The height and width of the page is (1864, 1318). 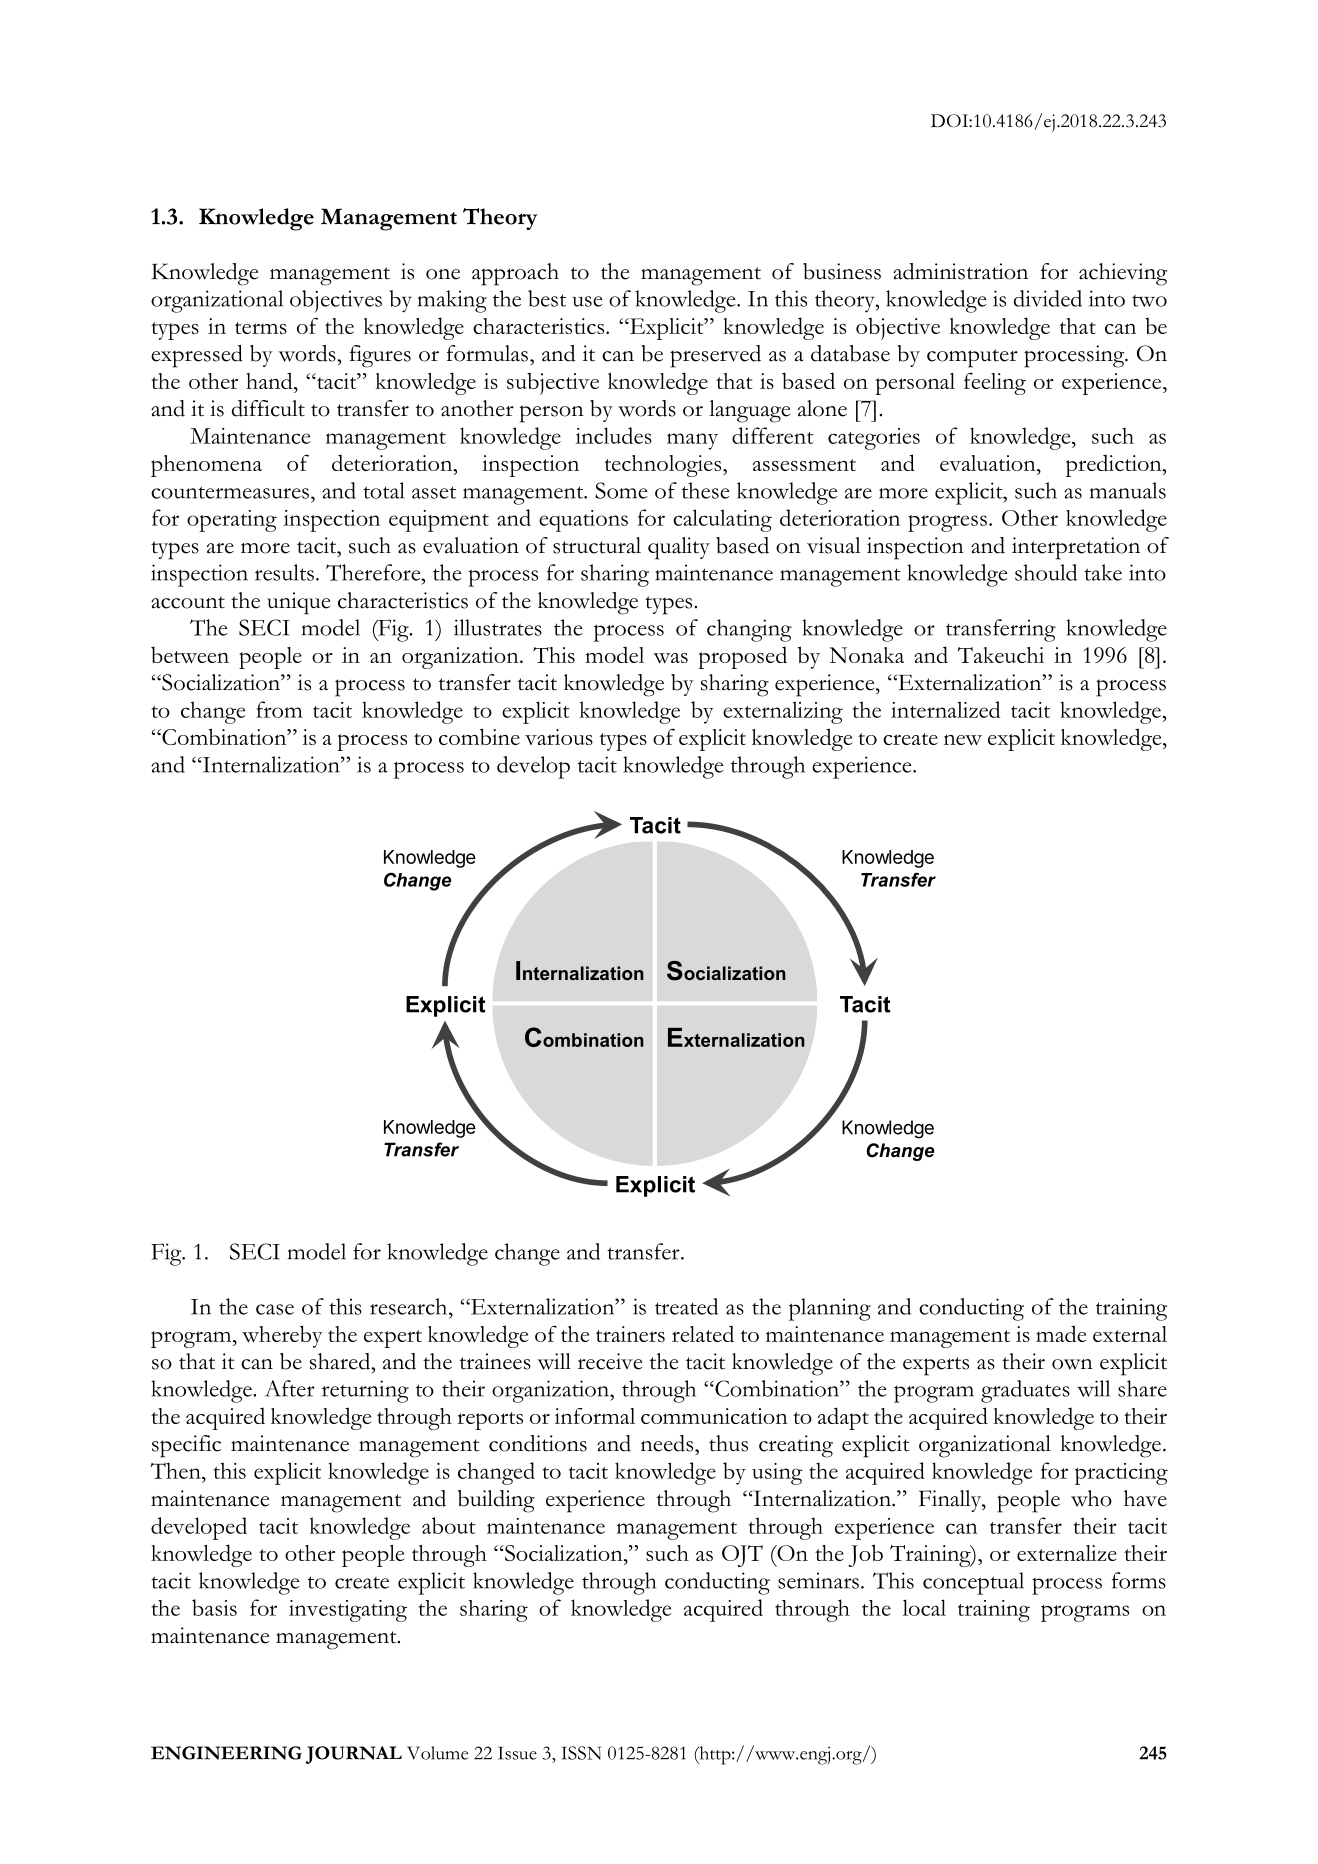 I want to click on new, so click(x=963, y=740).
